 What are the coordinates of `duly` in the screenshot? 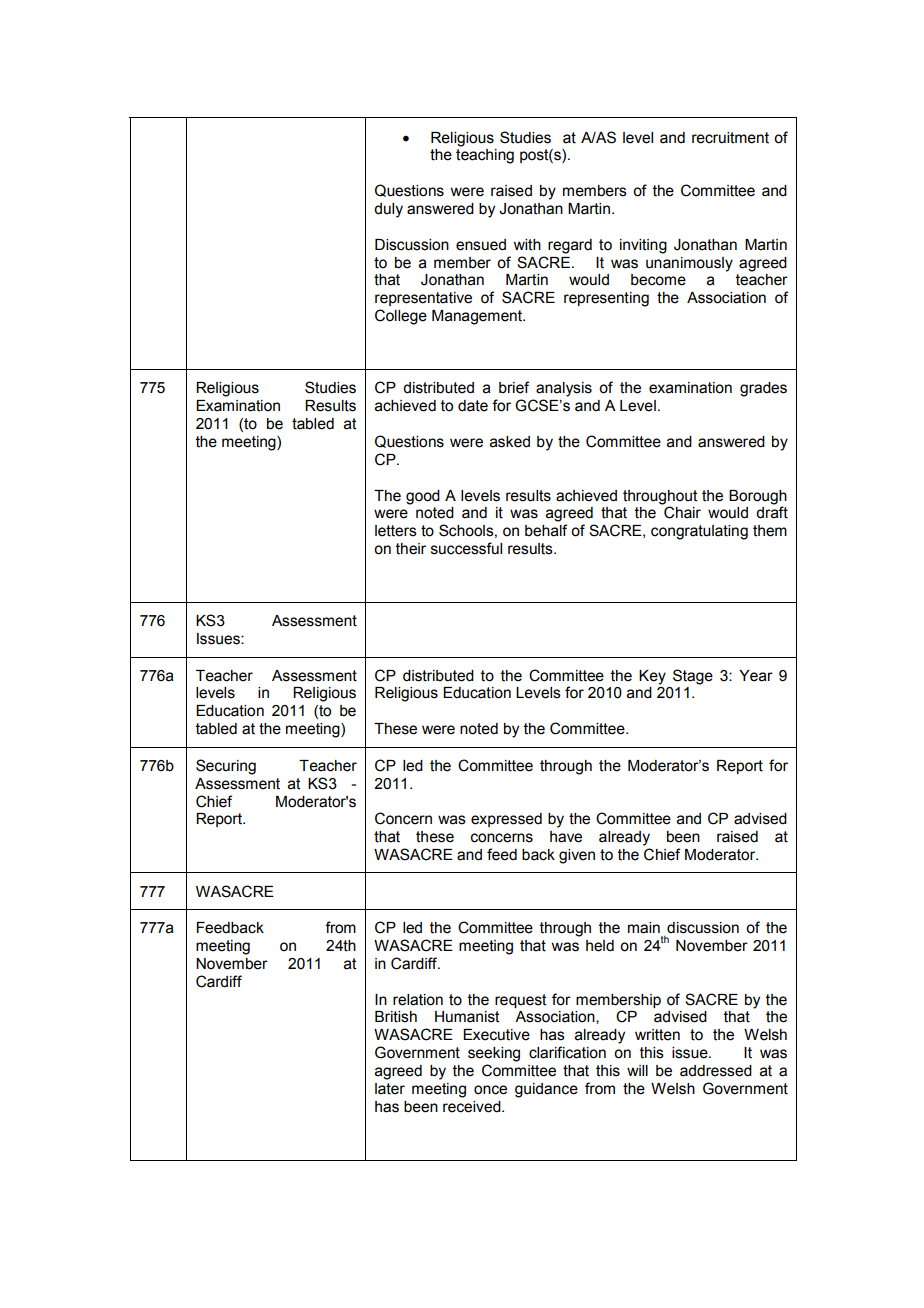 It's located at (388, 210).
